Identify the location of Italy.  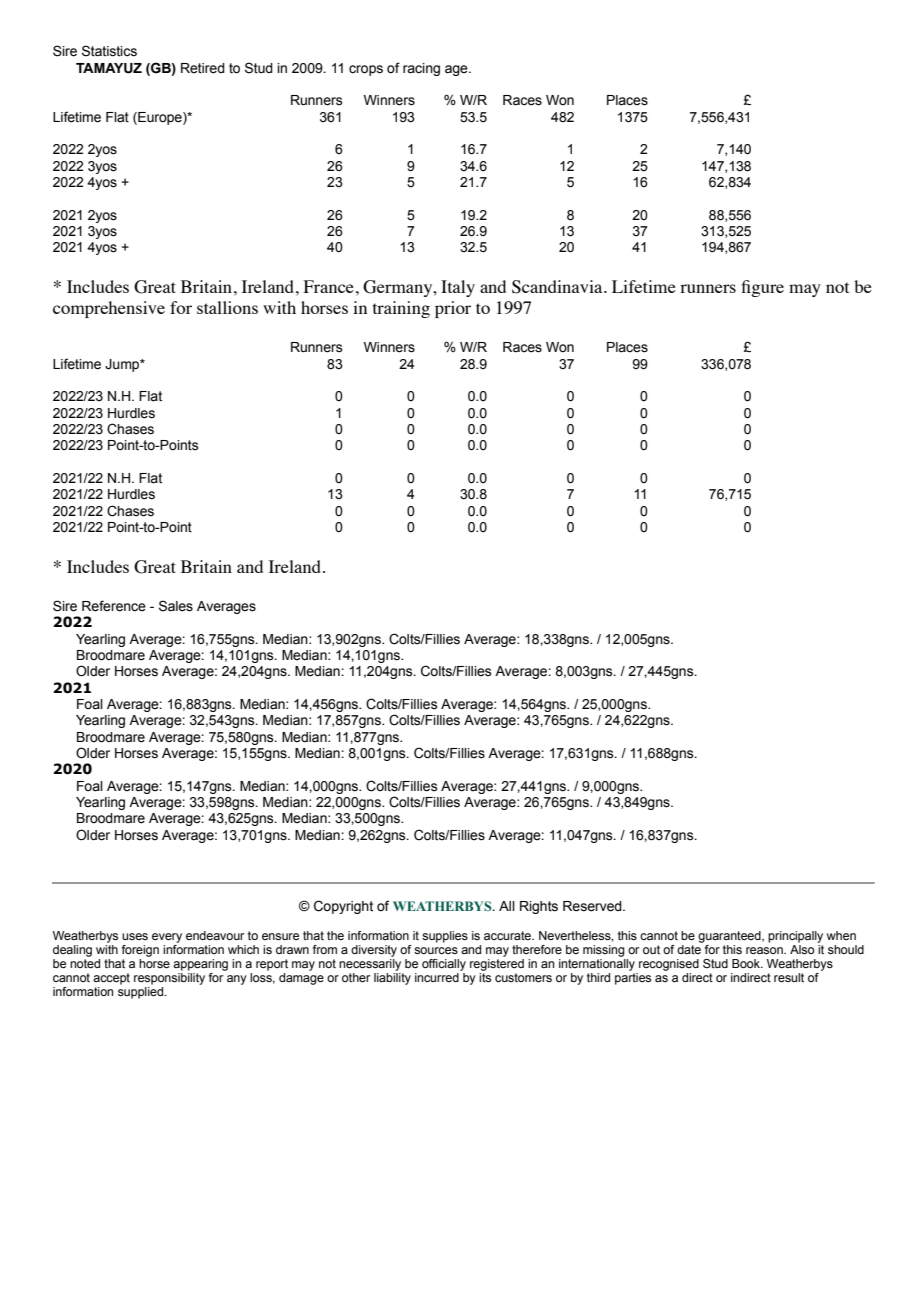
(458, 288).
